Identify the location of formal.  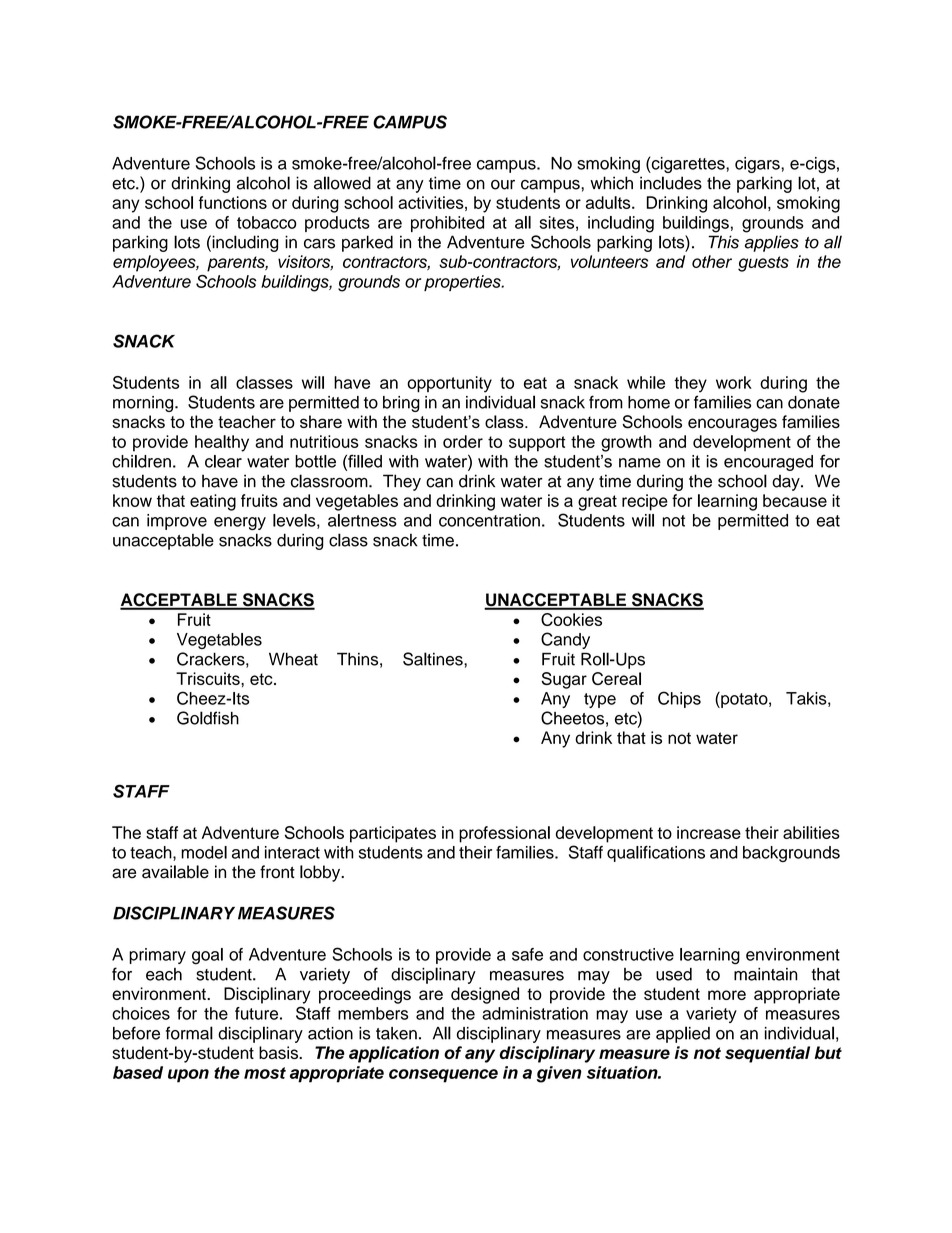
(189, 1033).
